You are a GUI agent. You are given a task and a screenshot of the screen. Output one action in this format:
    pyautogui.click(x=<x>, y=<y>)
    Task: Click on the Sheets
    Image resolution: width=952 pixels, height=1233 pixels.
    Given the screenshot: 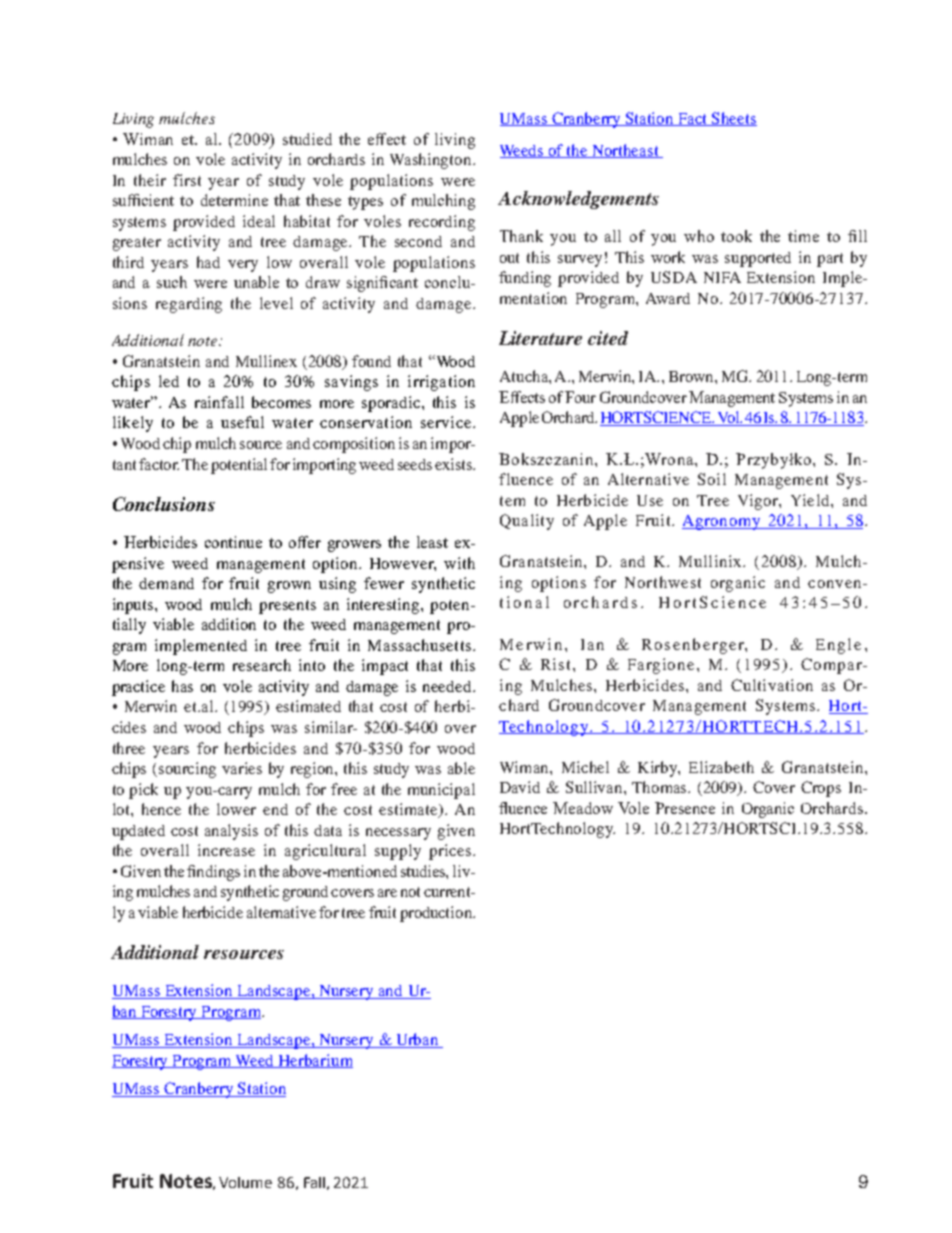 What is the action you would take?
    pyautogui.click(x=734, y=119)
